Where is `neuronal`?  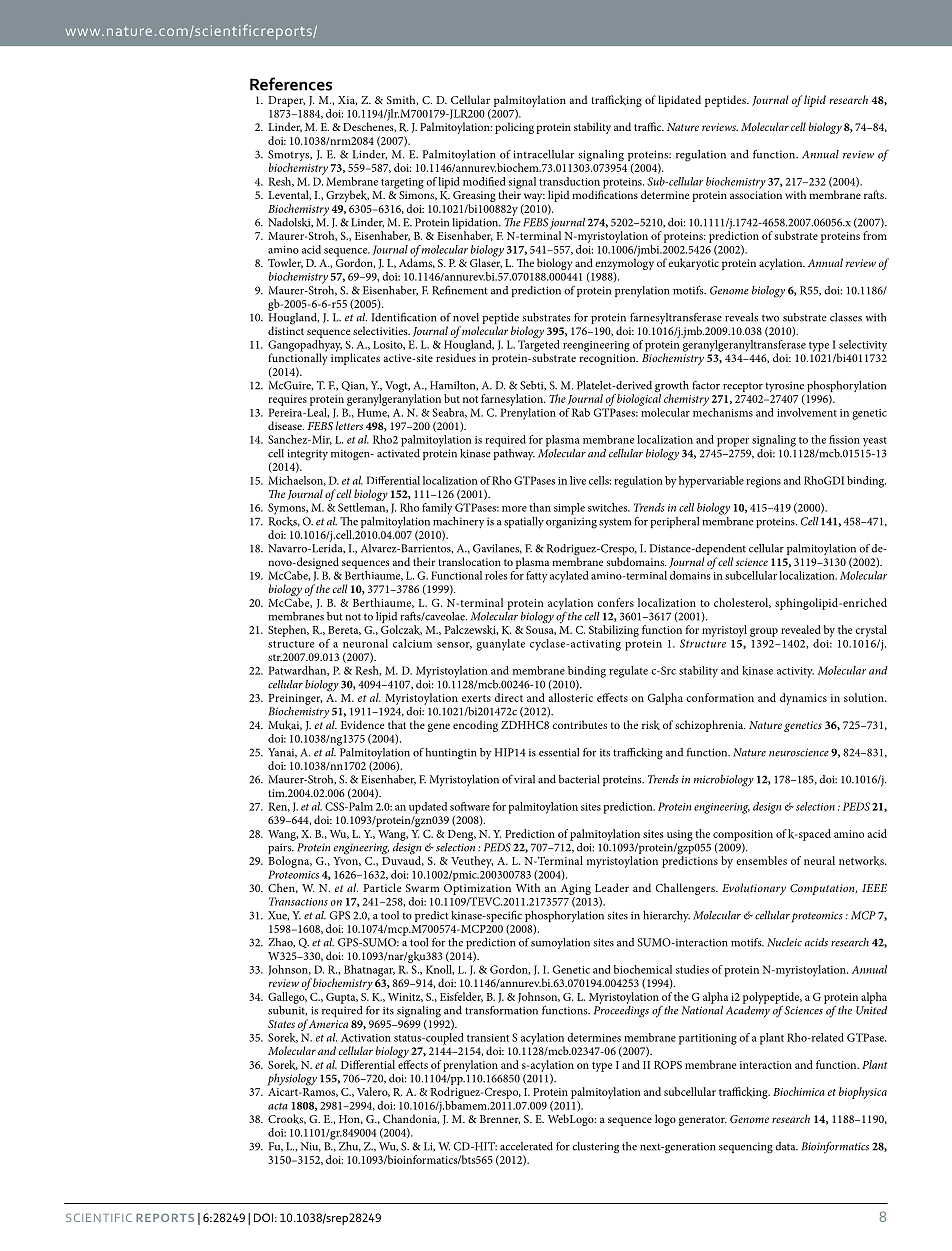 neuronal is located at coordinates (365, 643).
